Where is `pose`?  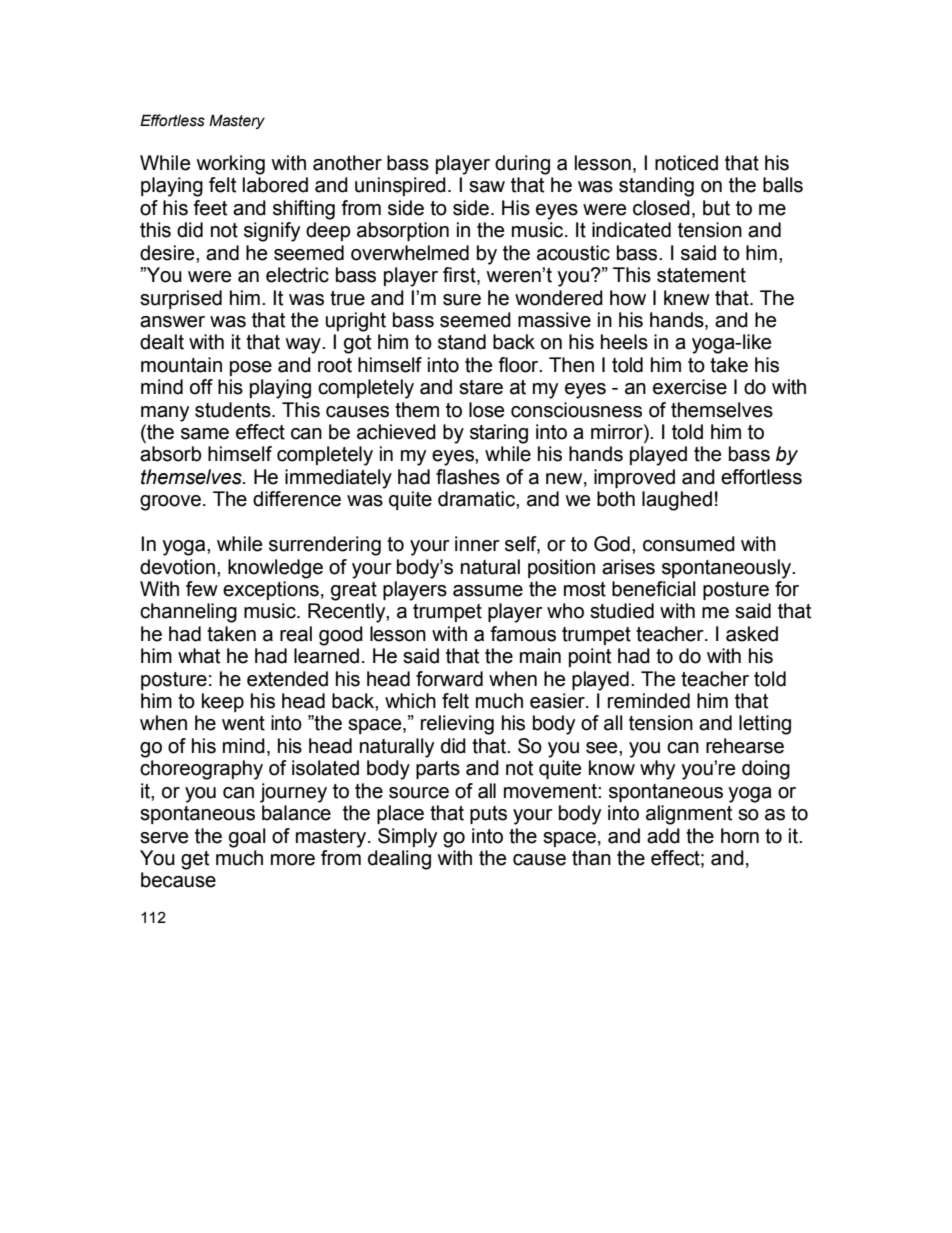
pose is located at coordinates (251, 368).
